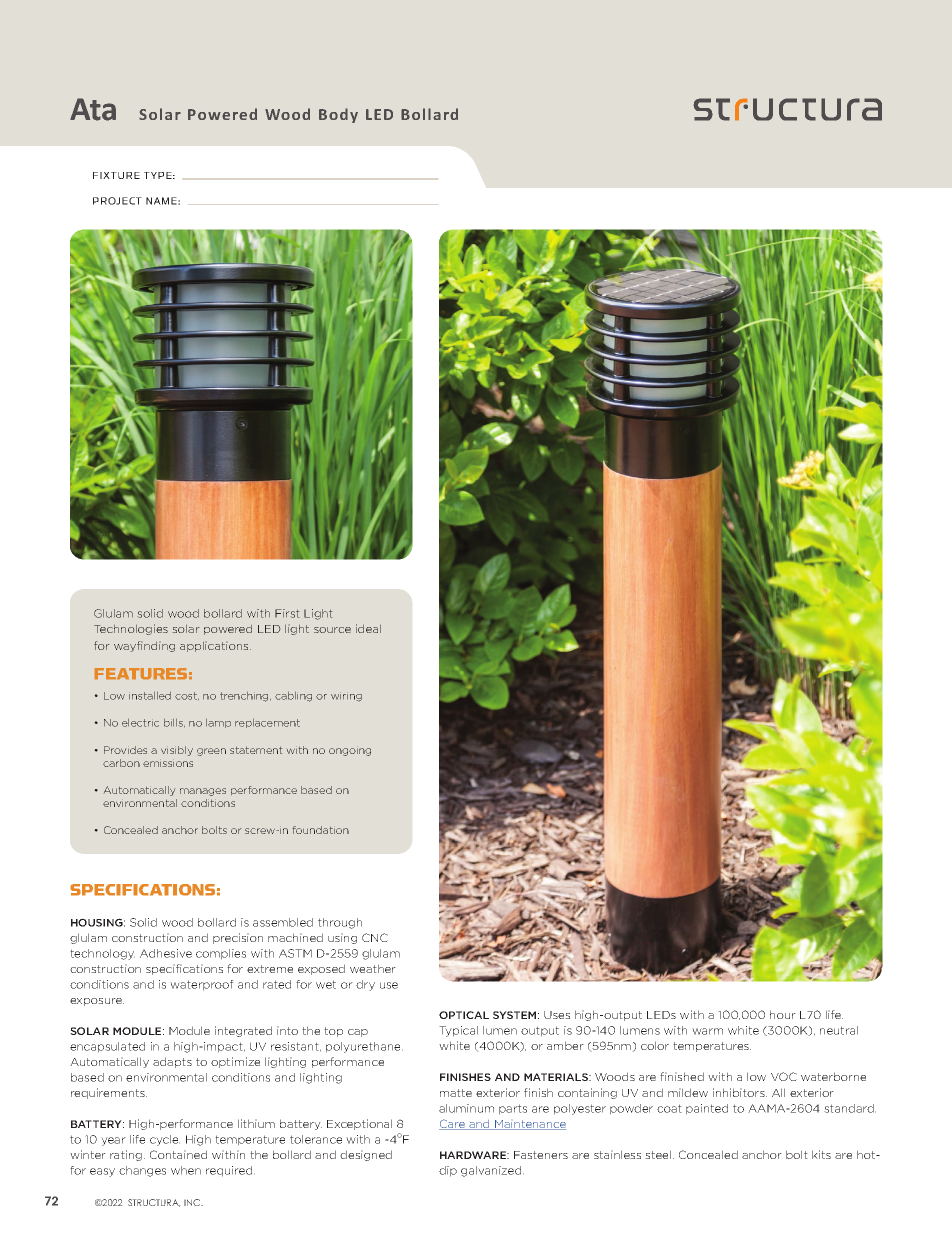 The width and height of the screenshot is (952, 1233). I want to click on foundation, so click(321, 830).
